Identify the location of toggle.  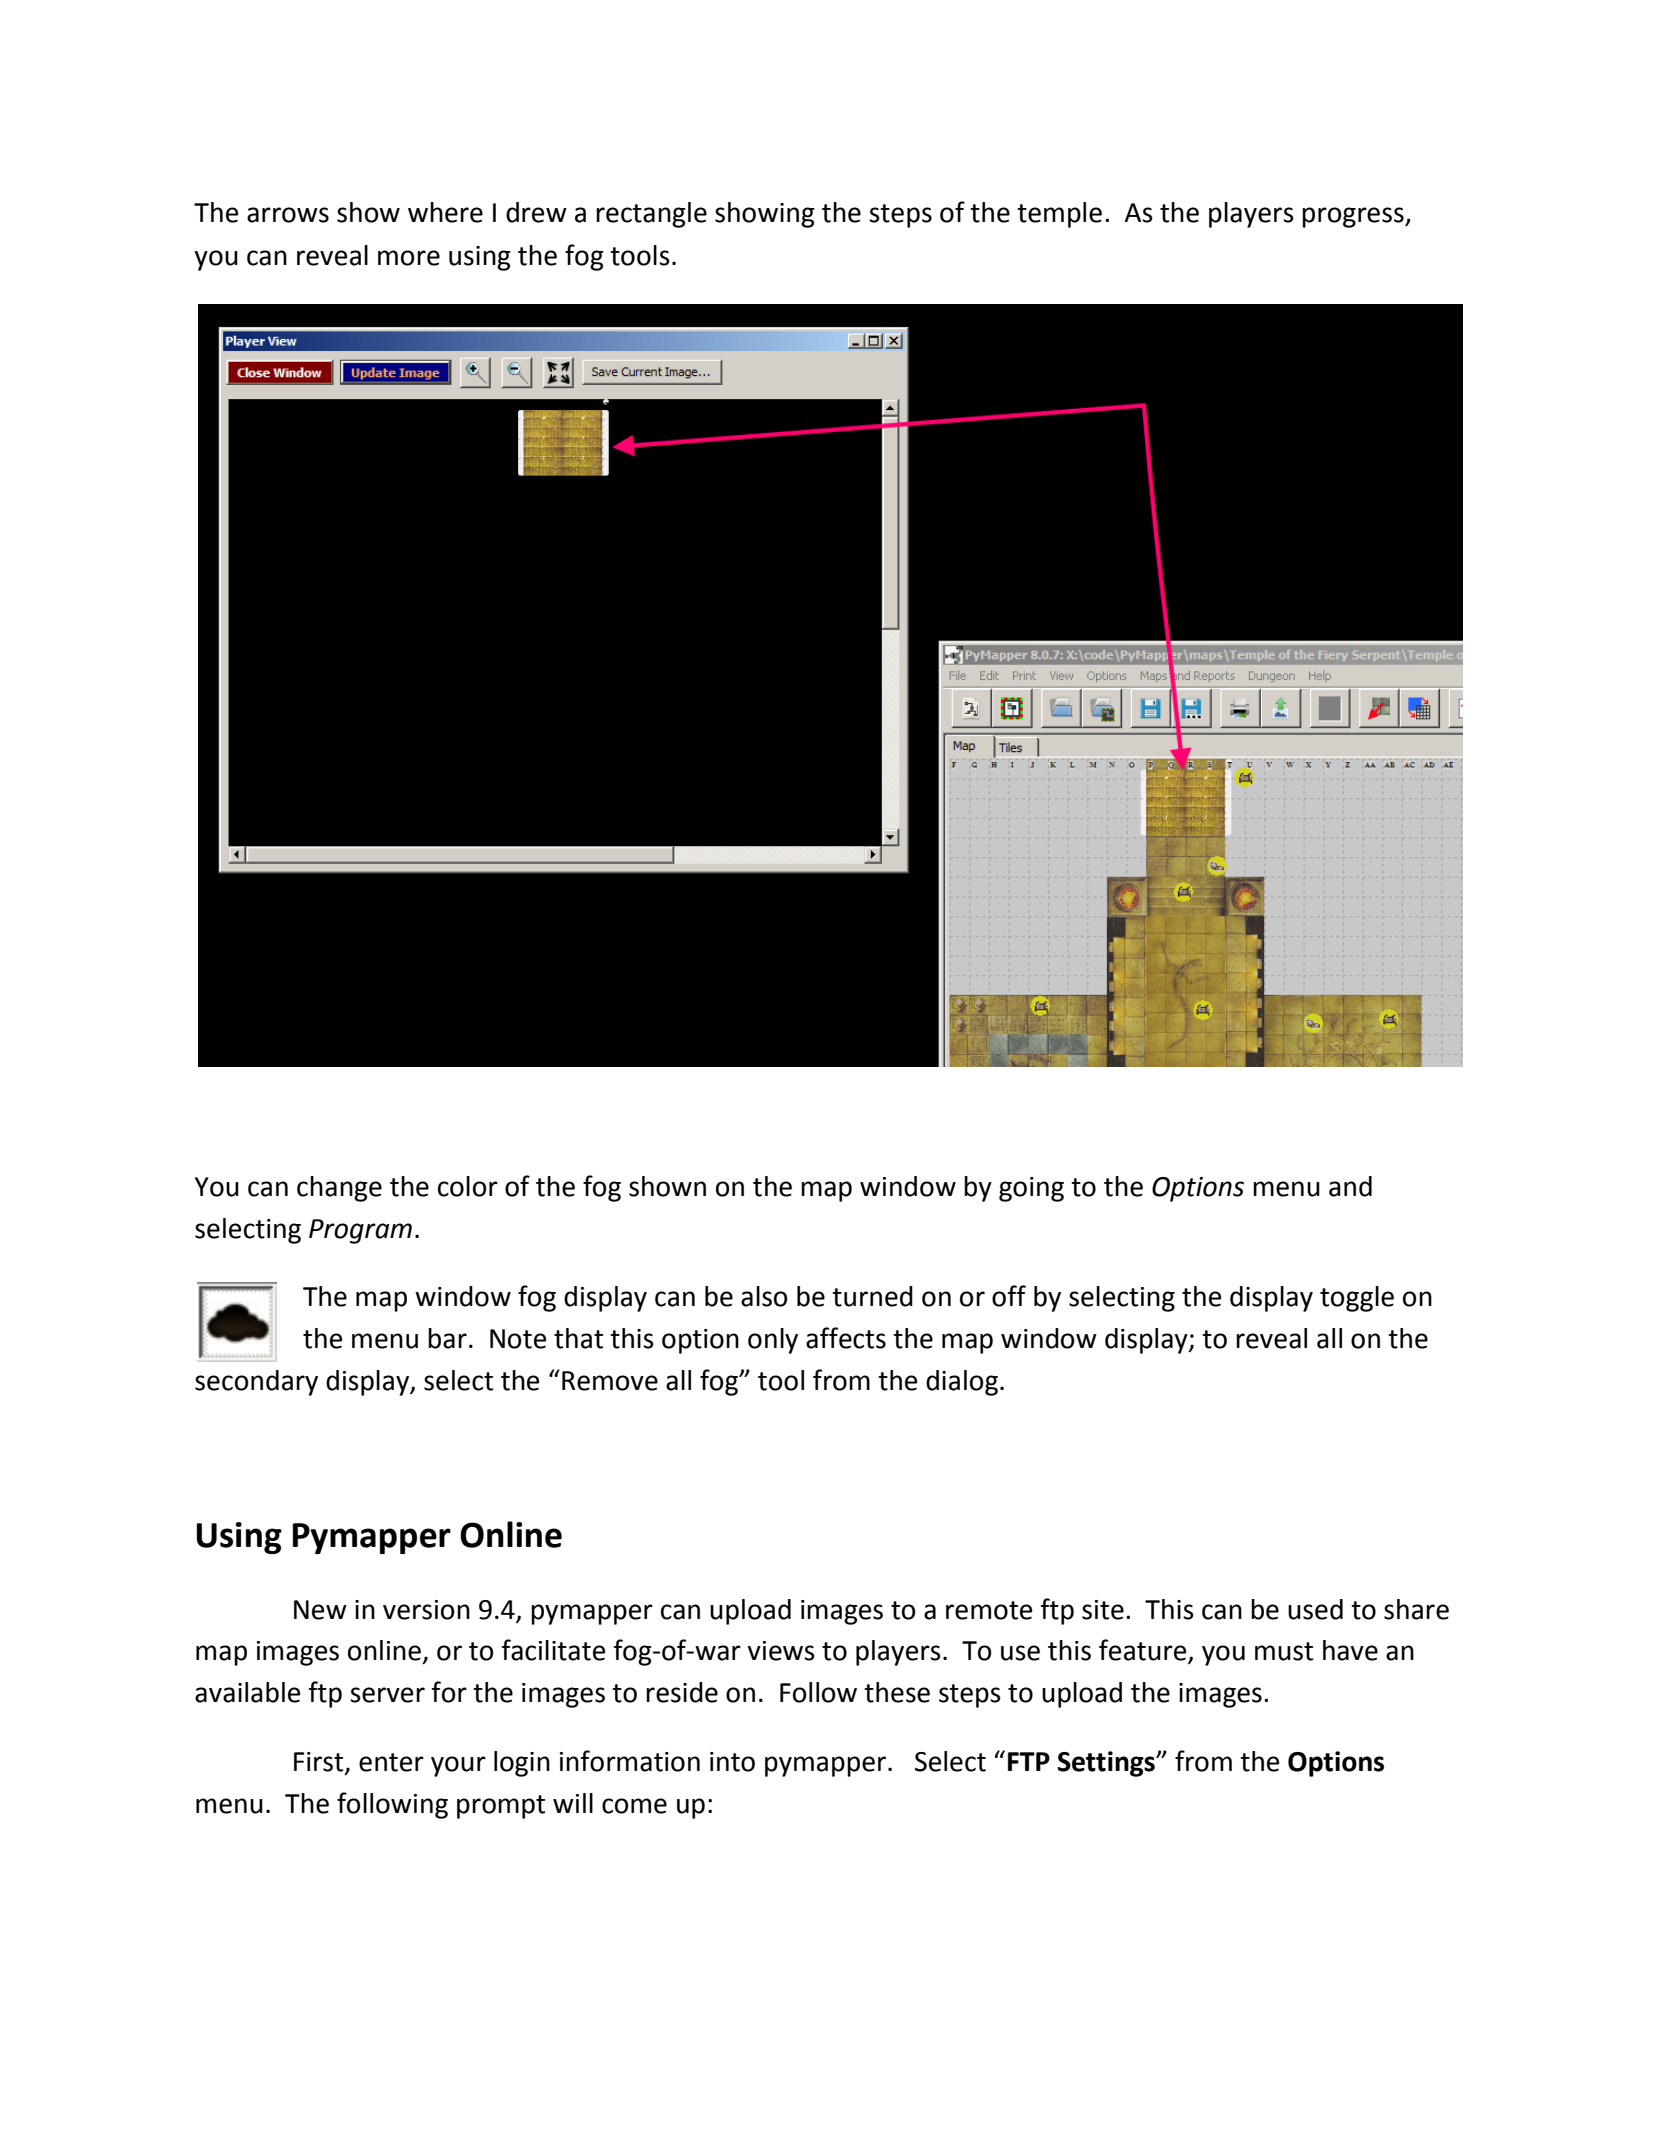
(1357, 1299).
